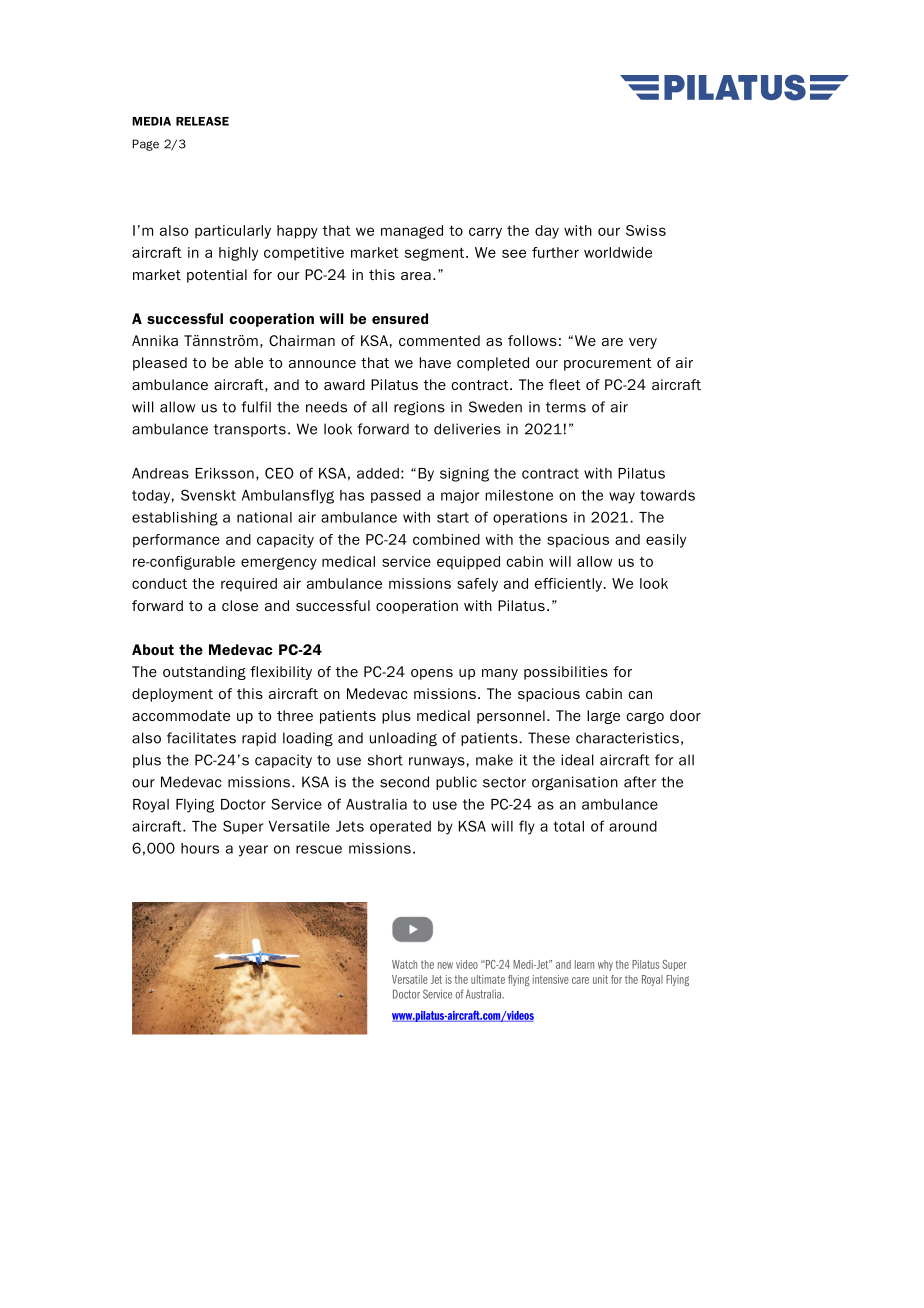 This document has height=1308, width=924. I want to click on performance, so click(176, 541).
